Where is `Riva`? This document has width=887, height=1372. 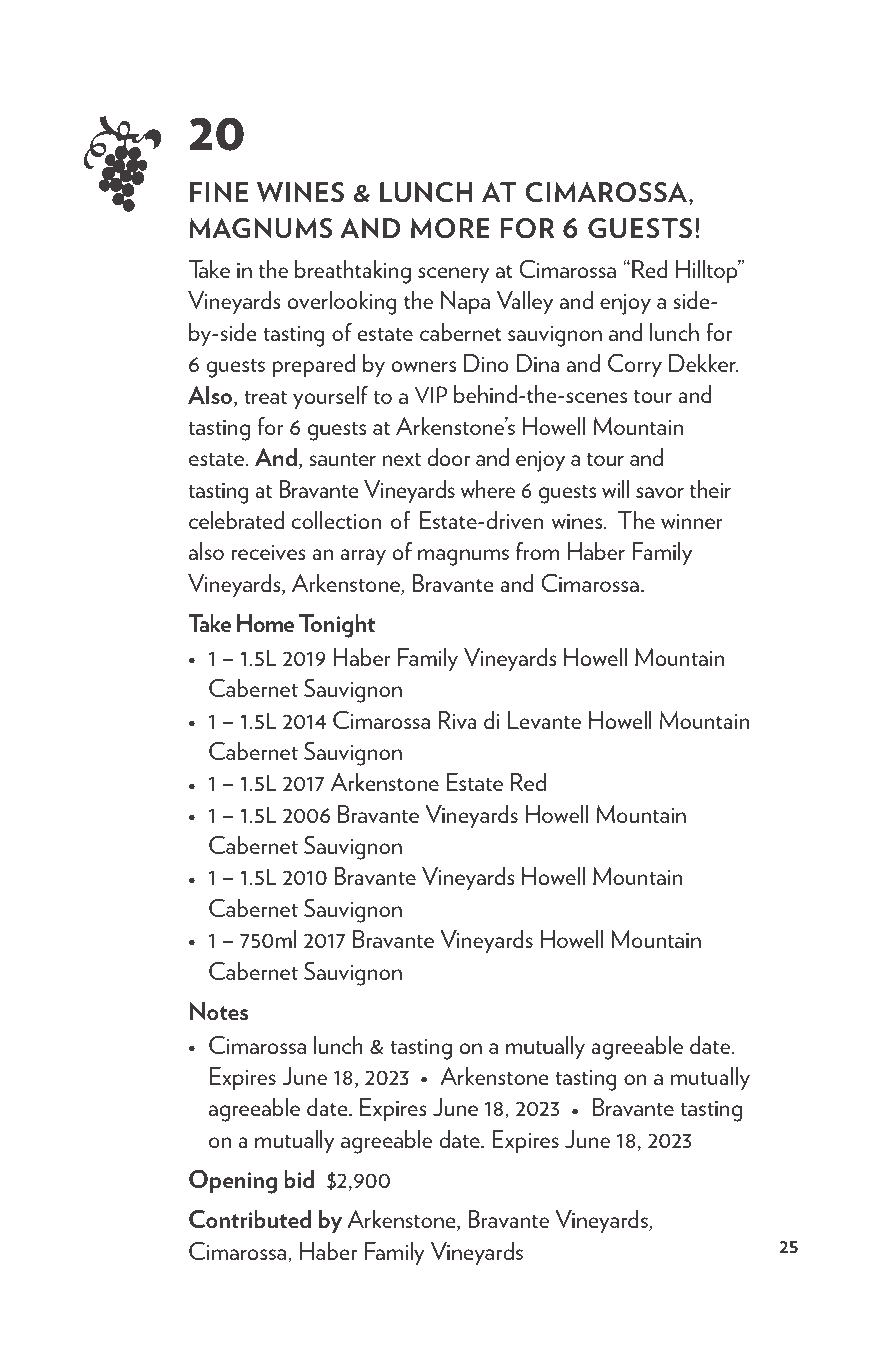
Riva is located at coordinates (457, 720).
